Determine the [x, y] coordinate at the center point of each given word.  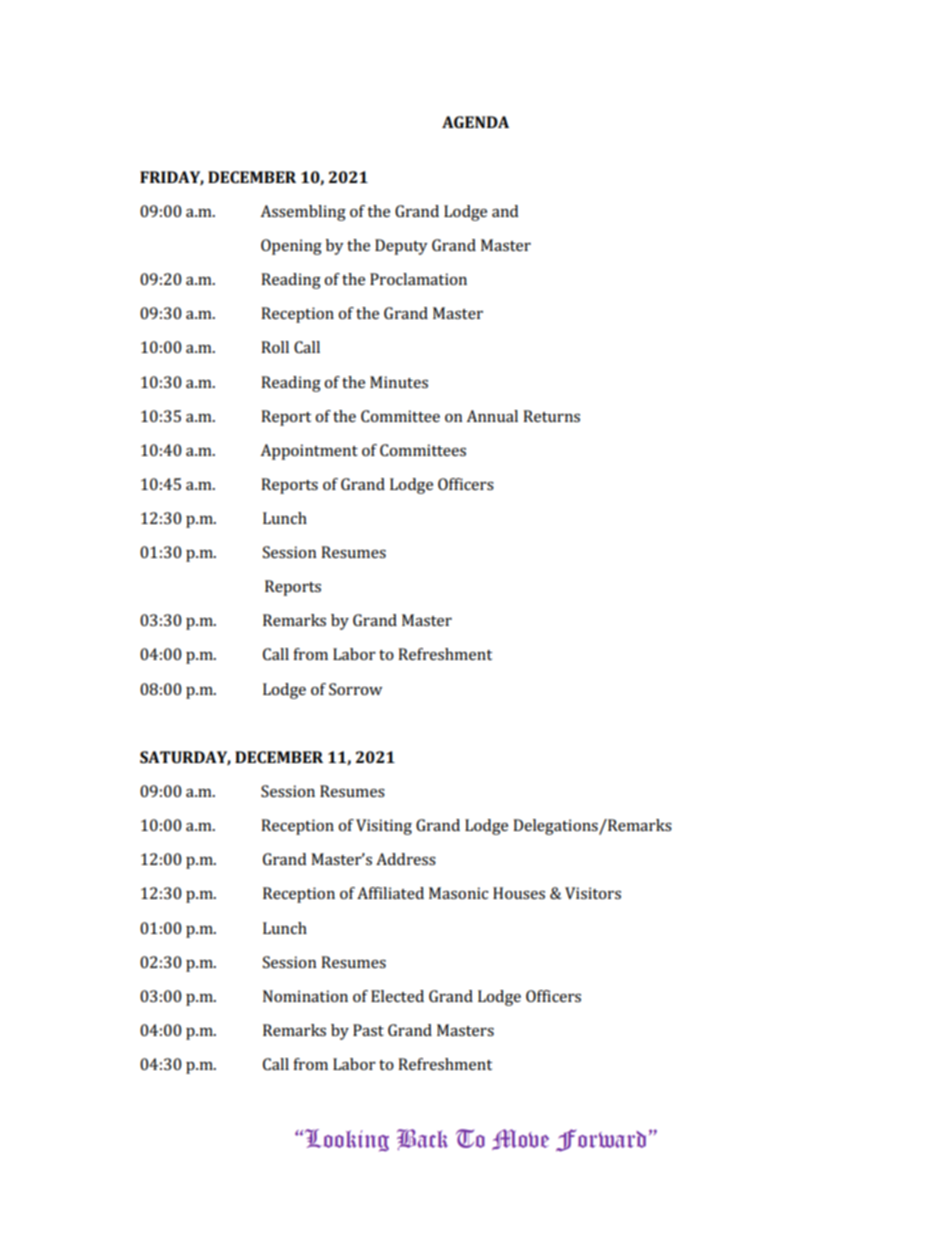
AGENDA [475, 122]
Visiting [384, 827]
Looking [347, 1140]
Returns [551, 416]
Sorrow [355, 689]
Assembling [303, 213]
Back [422, 1139]
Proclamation [418, 279]
